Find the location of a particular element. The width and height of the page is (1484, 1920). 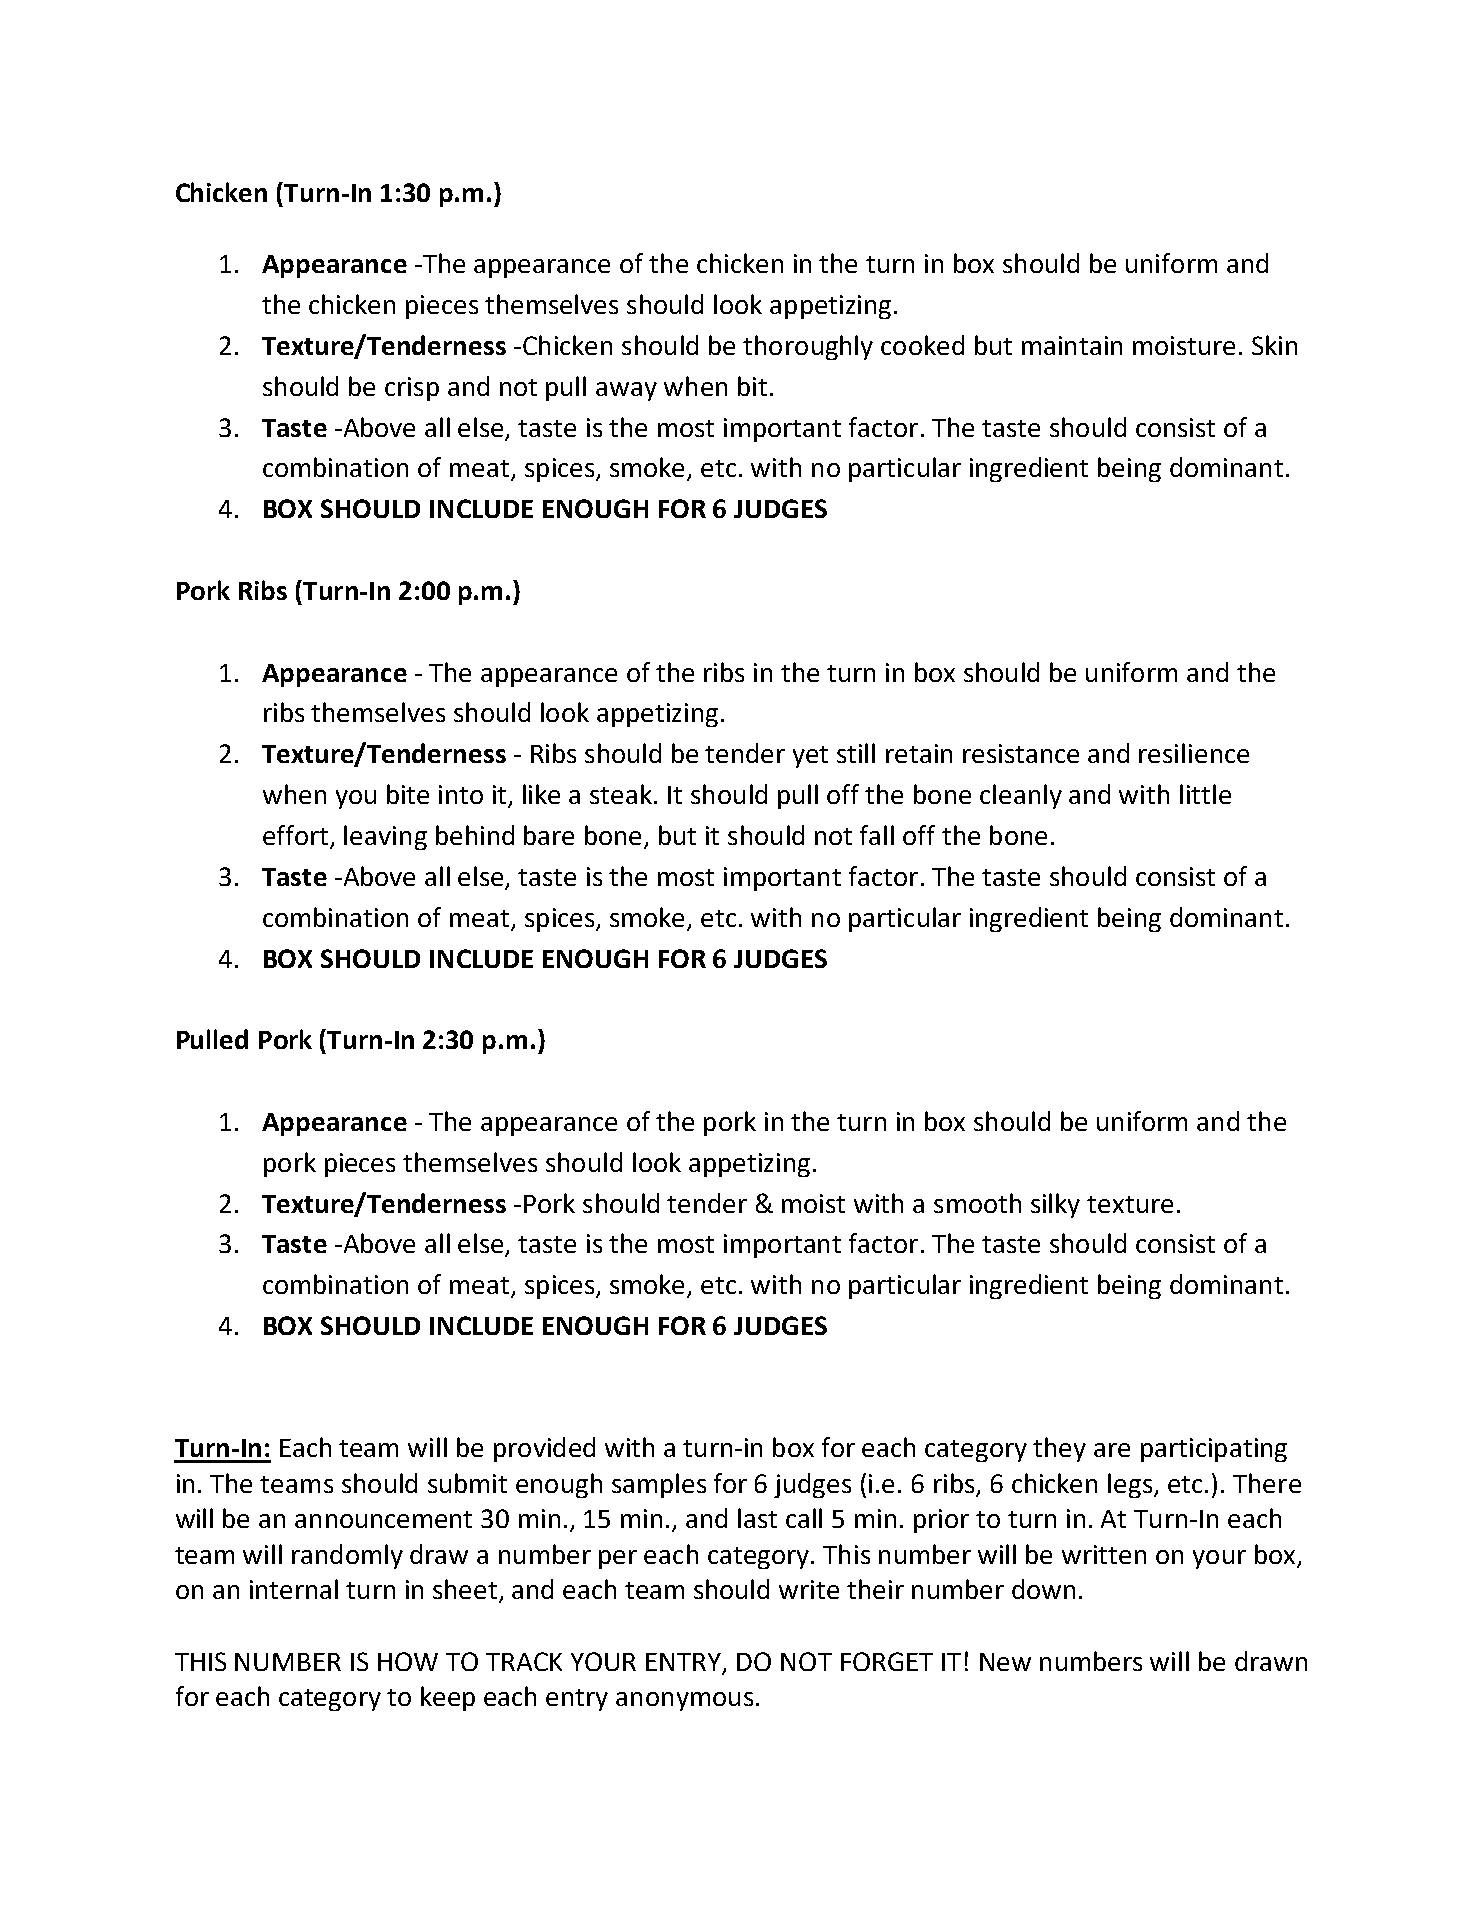

bite is located at coordinates (408, 794).
